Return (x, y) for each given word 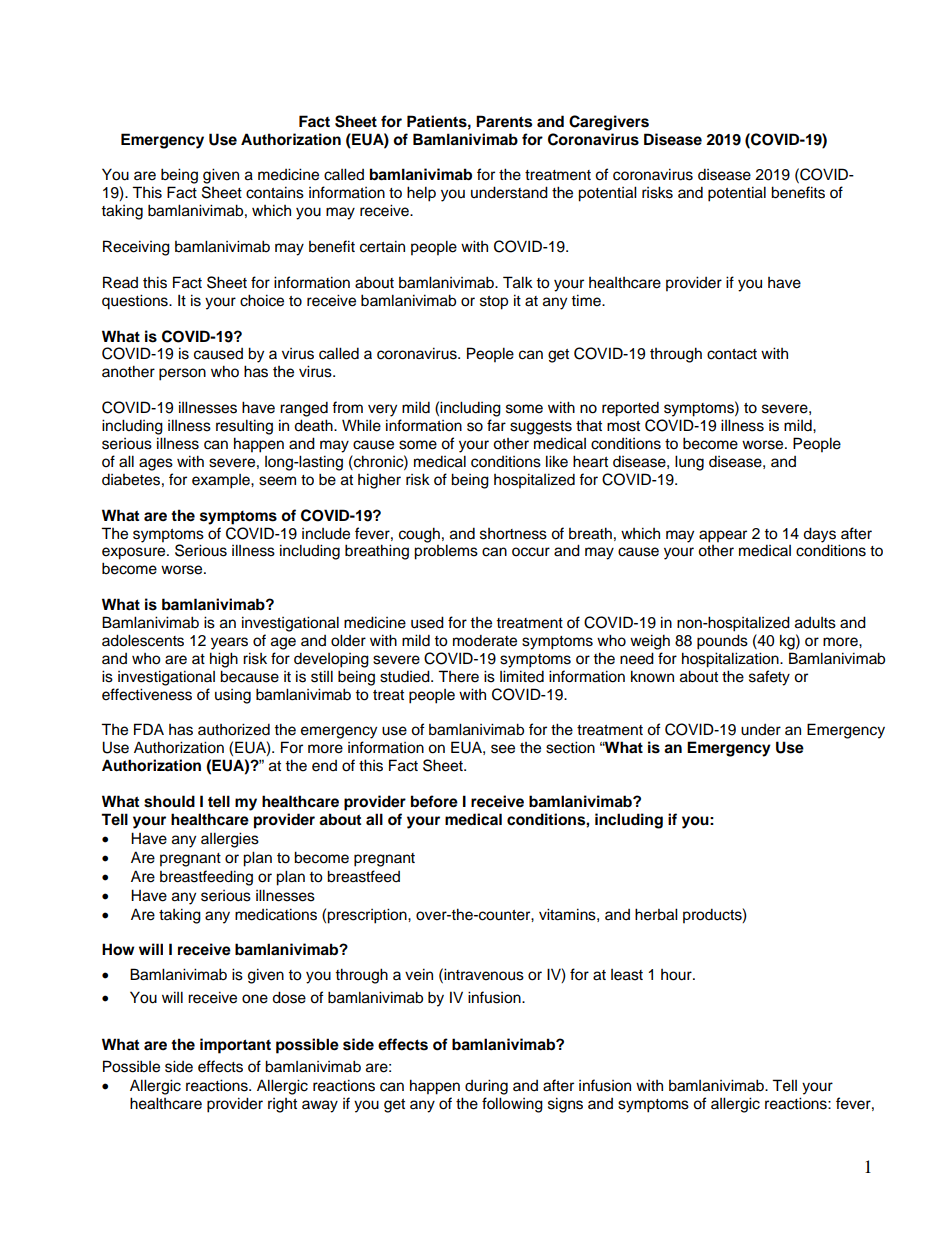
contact (732, 354)
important (235, 1046)
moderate (485, 640)
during (486, 1087)
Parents (504, 121)
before (434, 801)
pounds (722, 642)
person (182, 374)
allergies (230, 840)
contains (275, 192)
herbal (656, 914)
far (496, 425)
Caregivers (609, 123)
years (229, 643)
